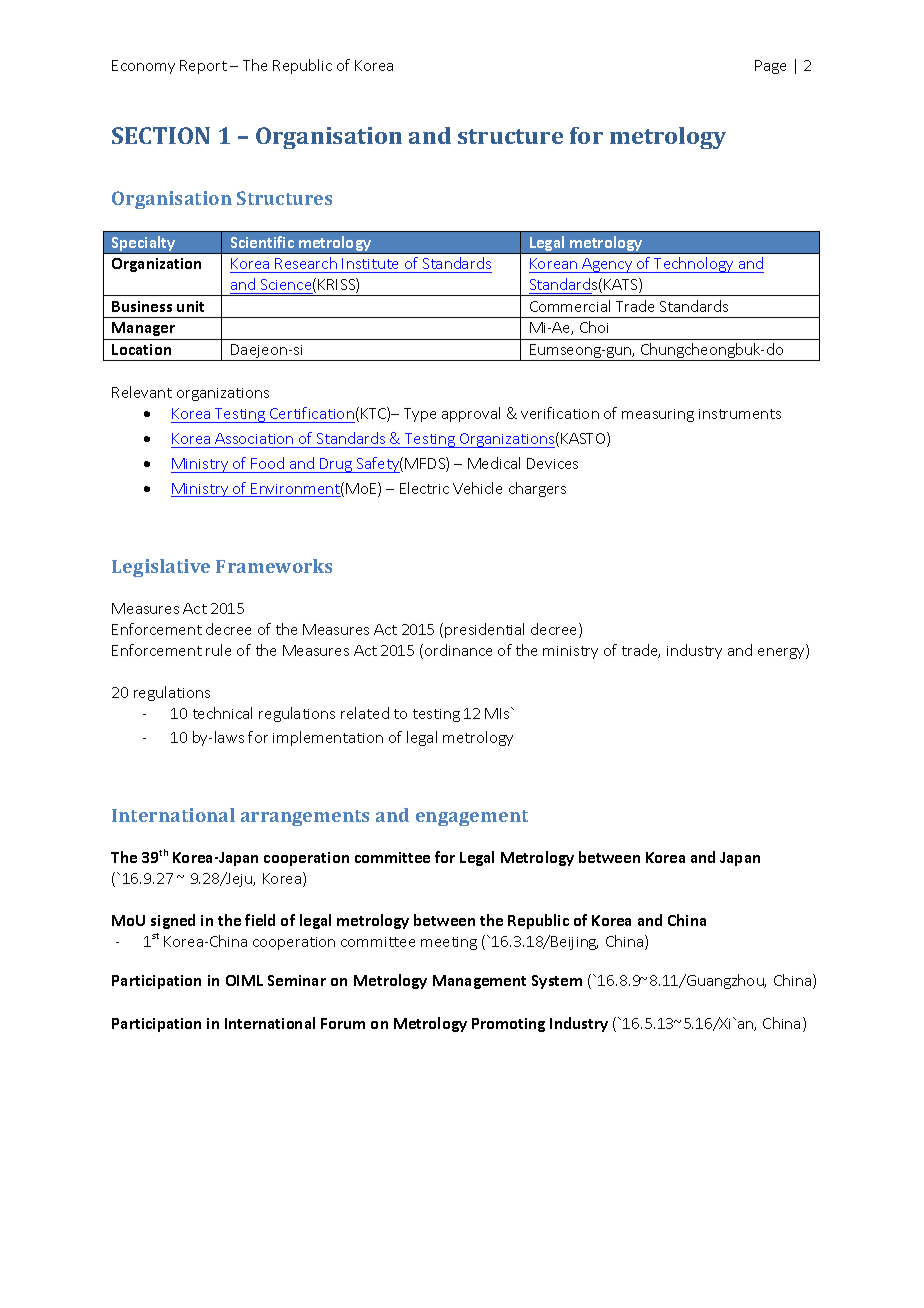 This screenshot has width=924, height=1308. Describe the element at coordinates (305, 818) in the screenshot. I see `arrangements` at that location.
